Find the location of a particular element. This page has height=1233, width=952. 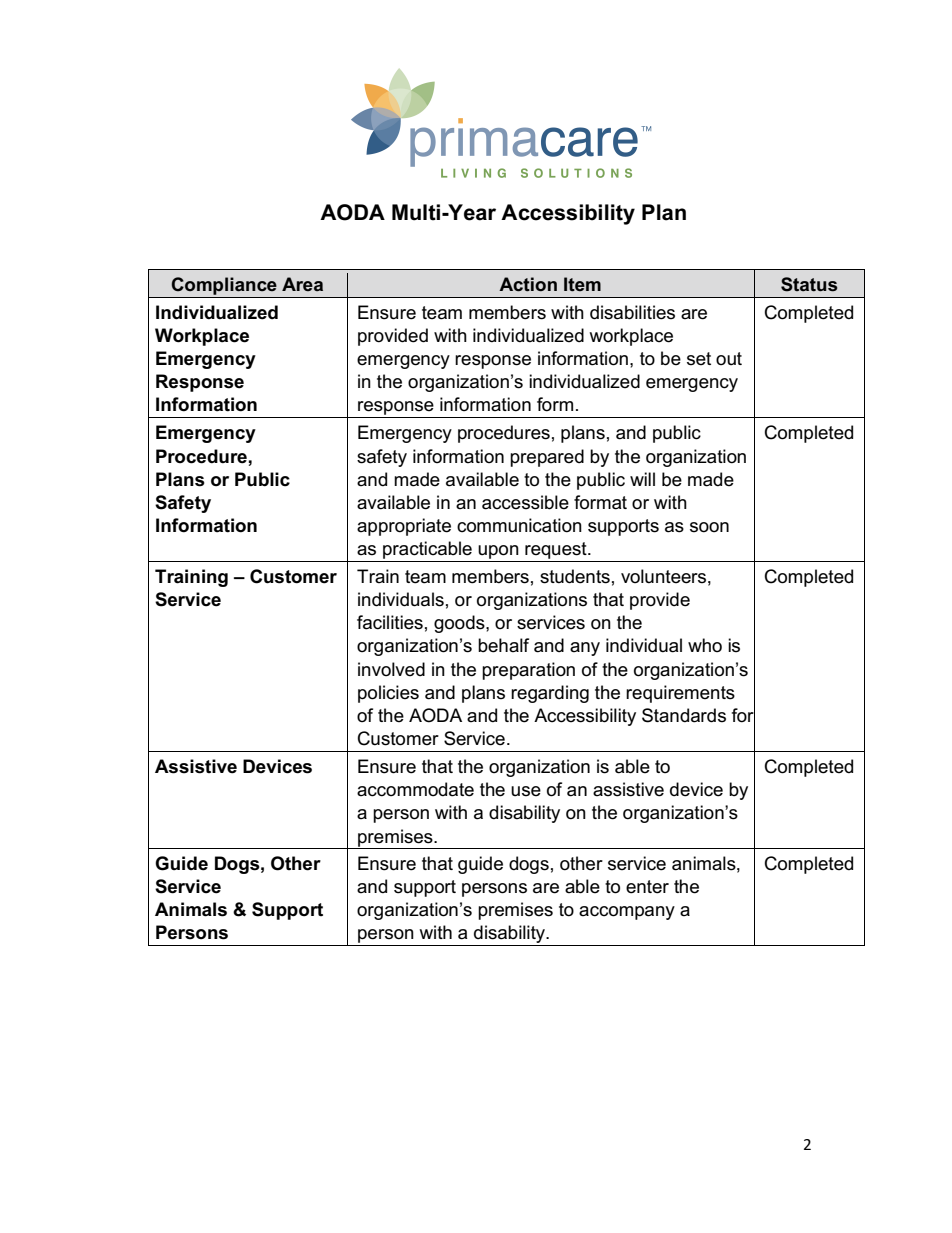

out is located at coordinates (729, 359).
